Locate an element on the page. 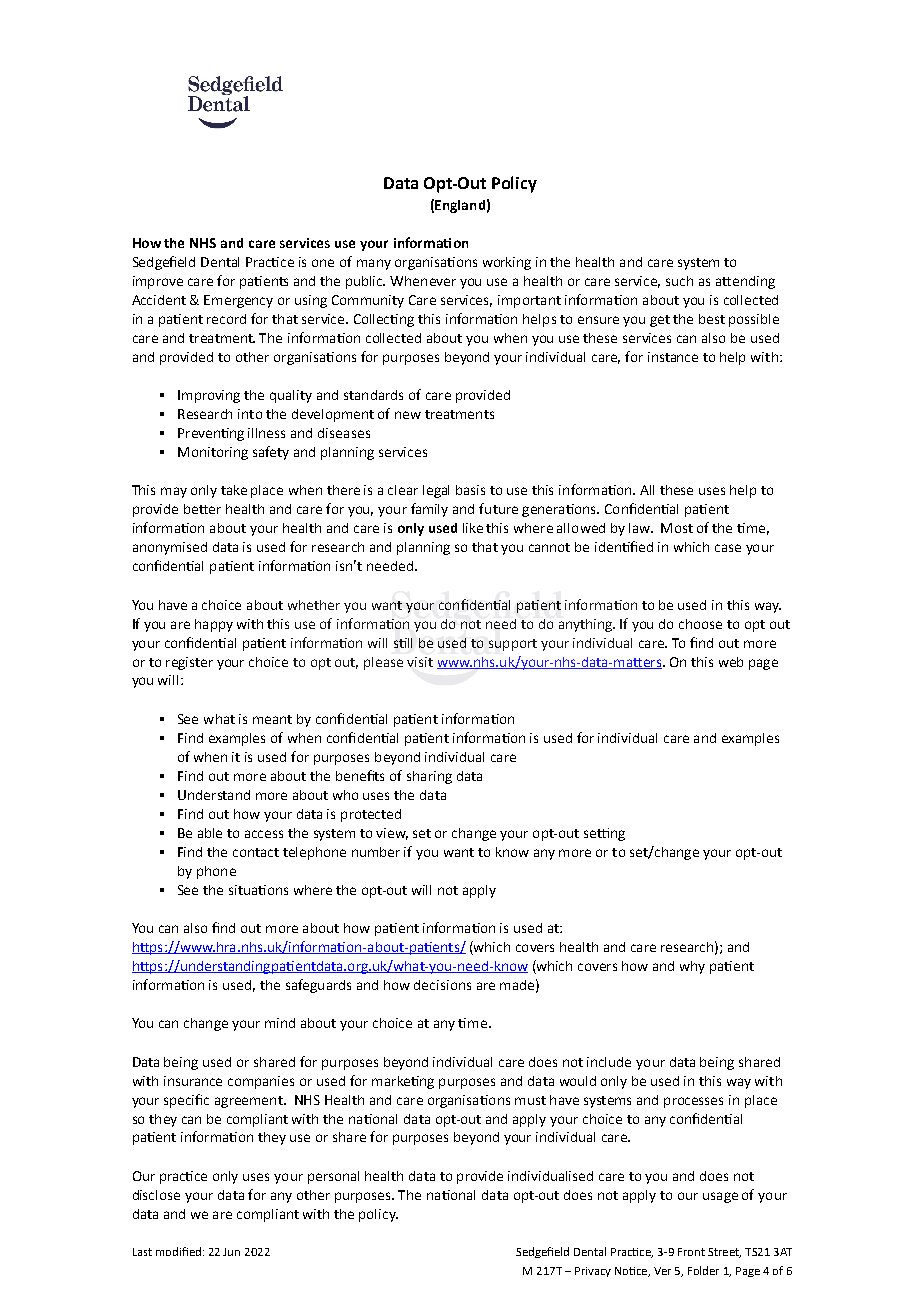  Emergency is located at coordinates (238, 301).
